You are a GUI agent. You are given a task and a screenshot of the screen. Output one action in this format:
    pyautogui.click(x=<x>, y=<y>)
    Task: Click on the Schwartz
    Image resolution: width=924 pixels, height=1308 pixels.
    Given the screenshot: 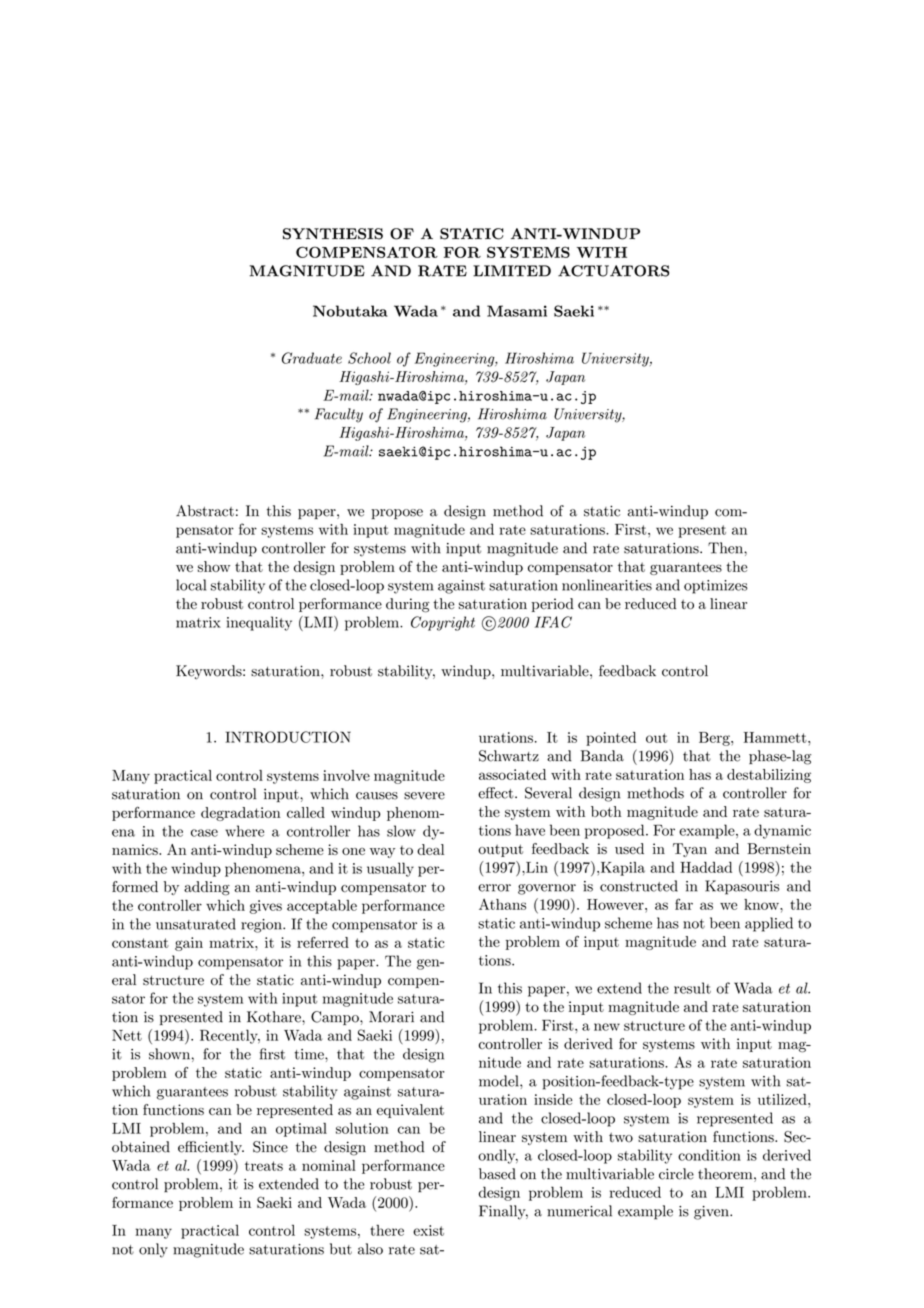 What is the action you would take?
    pyautogui.click(x=509, y=756)
